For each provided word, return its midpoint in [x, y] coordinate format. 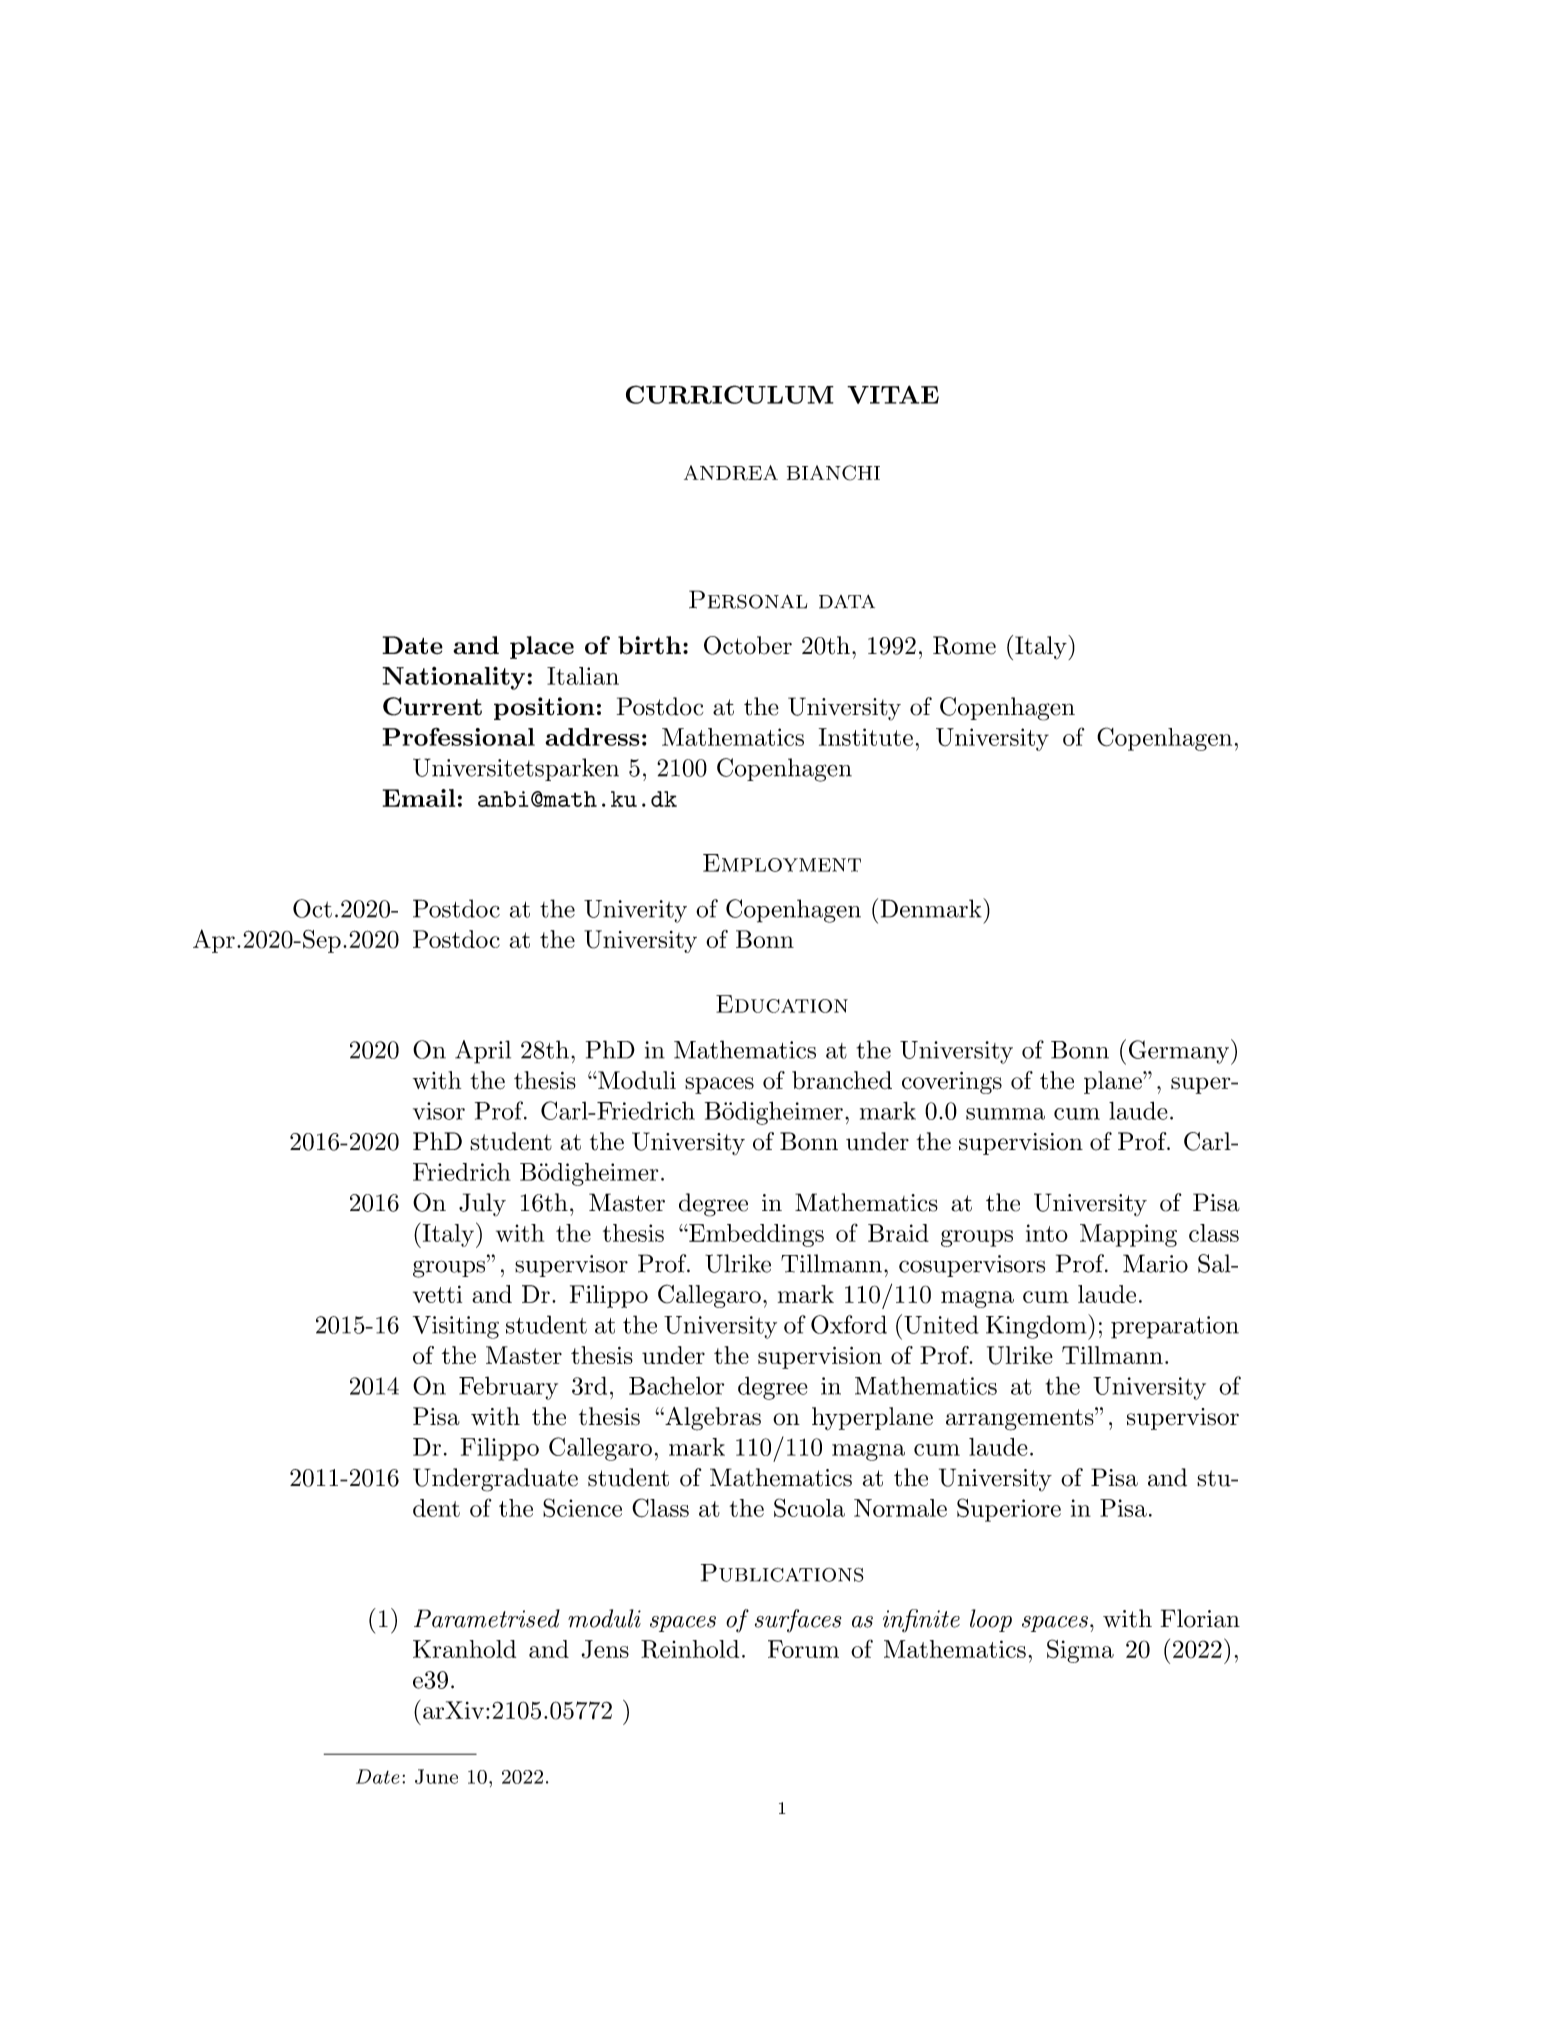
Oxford [849, 1324]
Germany [1180, 1052]
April [483, 1052]
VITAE [893, 394]
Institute [866, 737]
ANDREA [731, 473]
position [544, 708]
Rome [964, 645]
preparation [1175, 1327]
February [508, 1388]
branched [842, 1080]
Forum [803, 1649]
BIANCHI [833, 473]
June [436, 1776]
